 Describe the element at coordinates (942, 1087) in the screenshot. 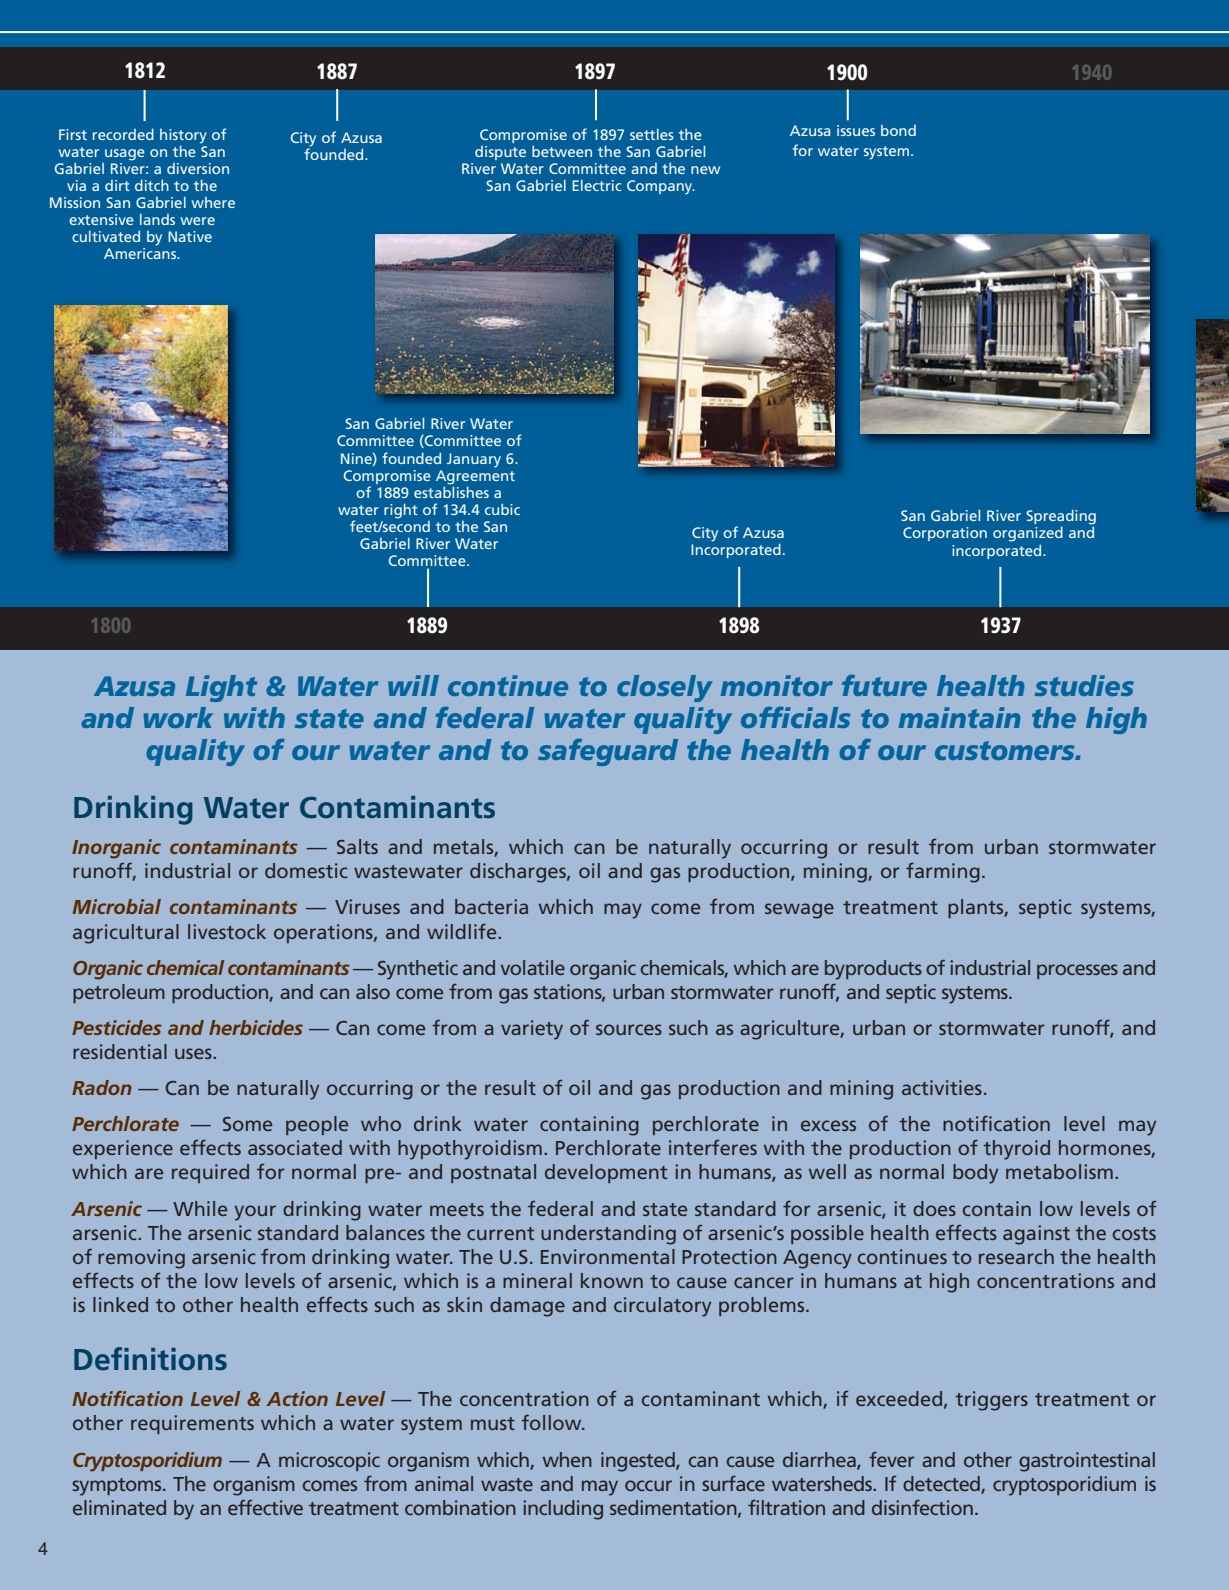

I see `activities` at that location.
